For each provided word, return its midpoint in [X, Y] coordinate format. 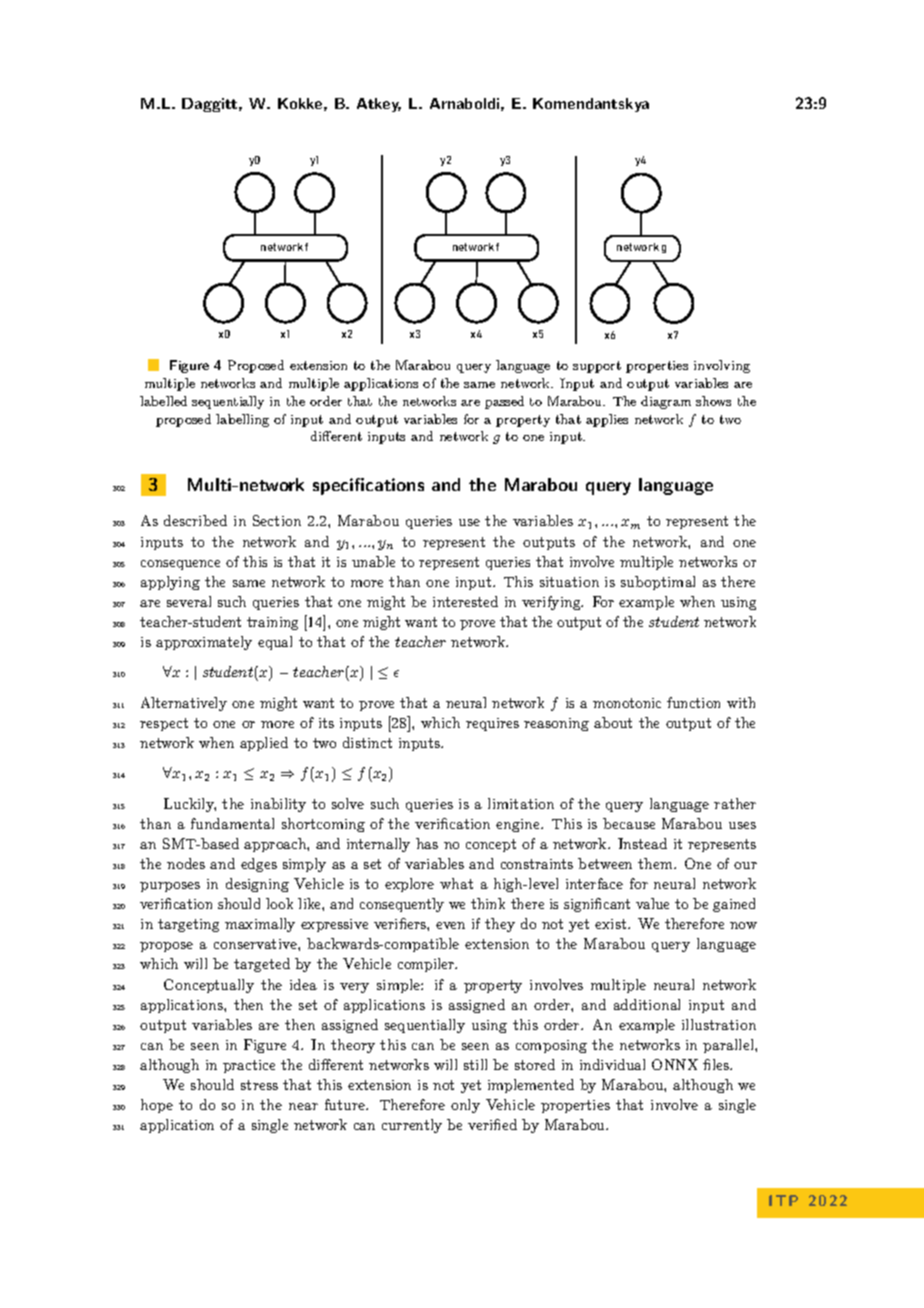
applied [264, 744]
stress [259, 1085]
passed [504, 402]
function [693, 702]
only [465, 1106]
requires [492, 724]
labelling [242, 420]
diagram [666, 402]
